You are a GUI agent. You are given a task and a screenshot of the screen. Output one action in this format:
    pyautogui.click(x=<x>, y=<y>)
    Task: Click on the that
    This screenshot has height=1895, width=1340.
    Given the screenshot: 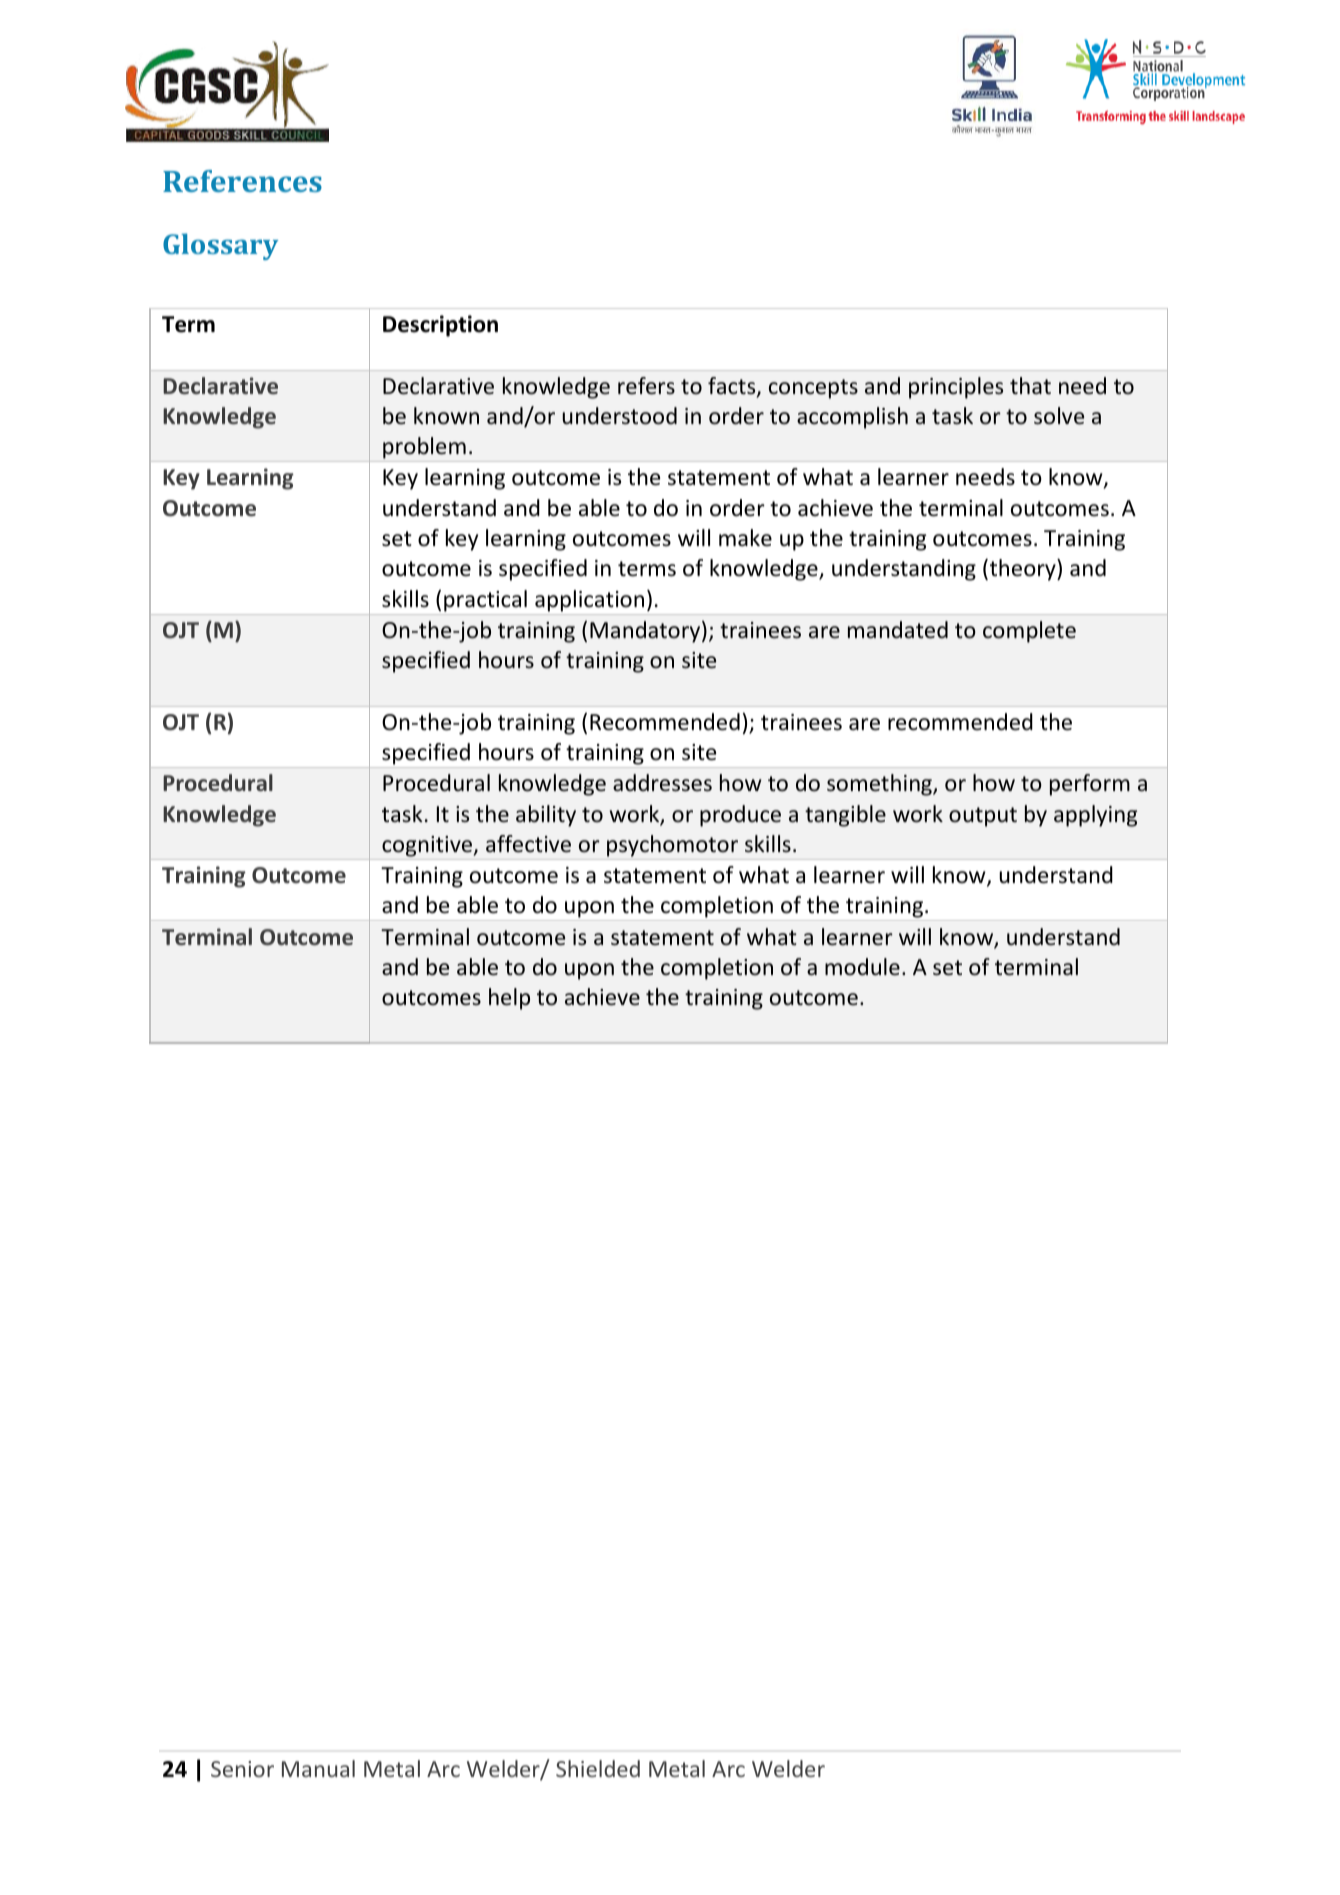 What is the action you would take?
    pyautogui.click(x=1030, y=385)
